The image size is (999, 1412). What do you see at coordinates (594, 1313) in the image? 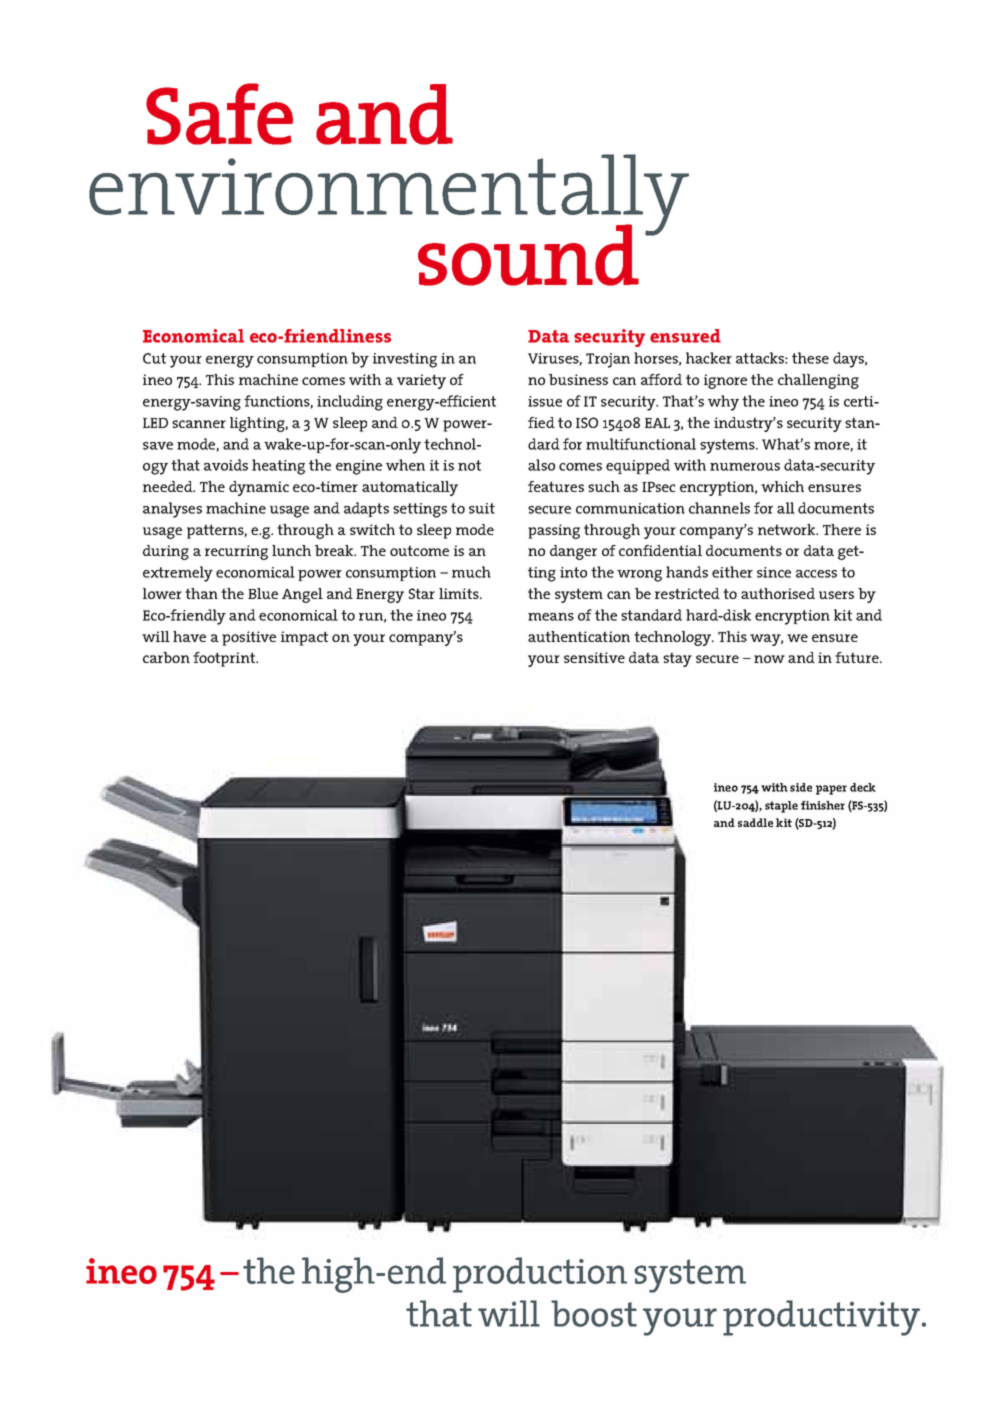
I see `boost` at bounding box center [594, 1313].
